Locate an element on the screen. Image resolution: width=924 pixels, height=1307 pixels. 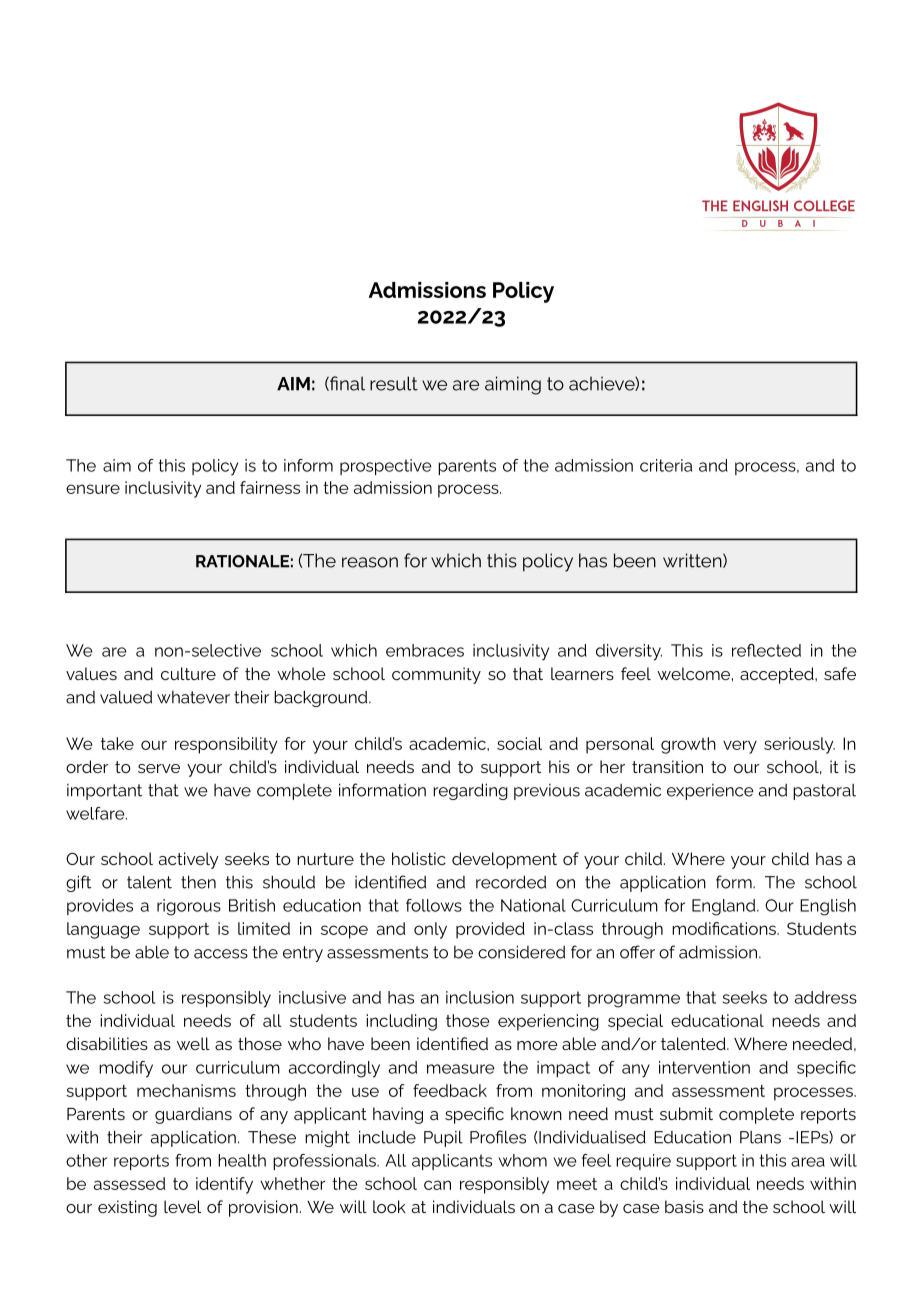
aiming is located at coordinates (513, 385).
